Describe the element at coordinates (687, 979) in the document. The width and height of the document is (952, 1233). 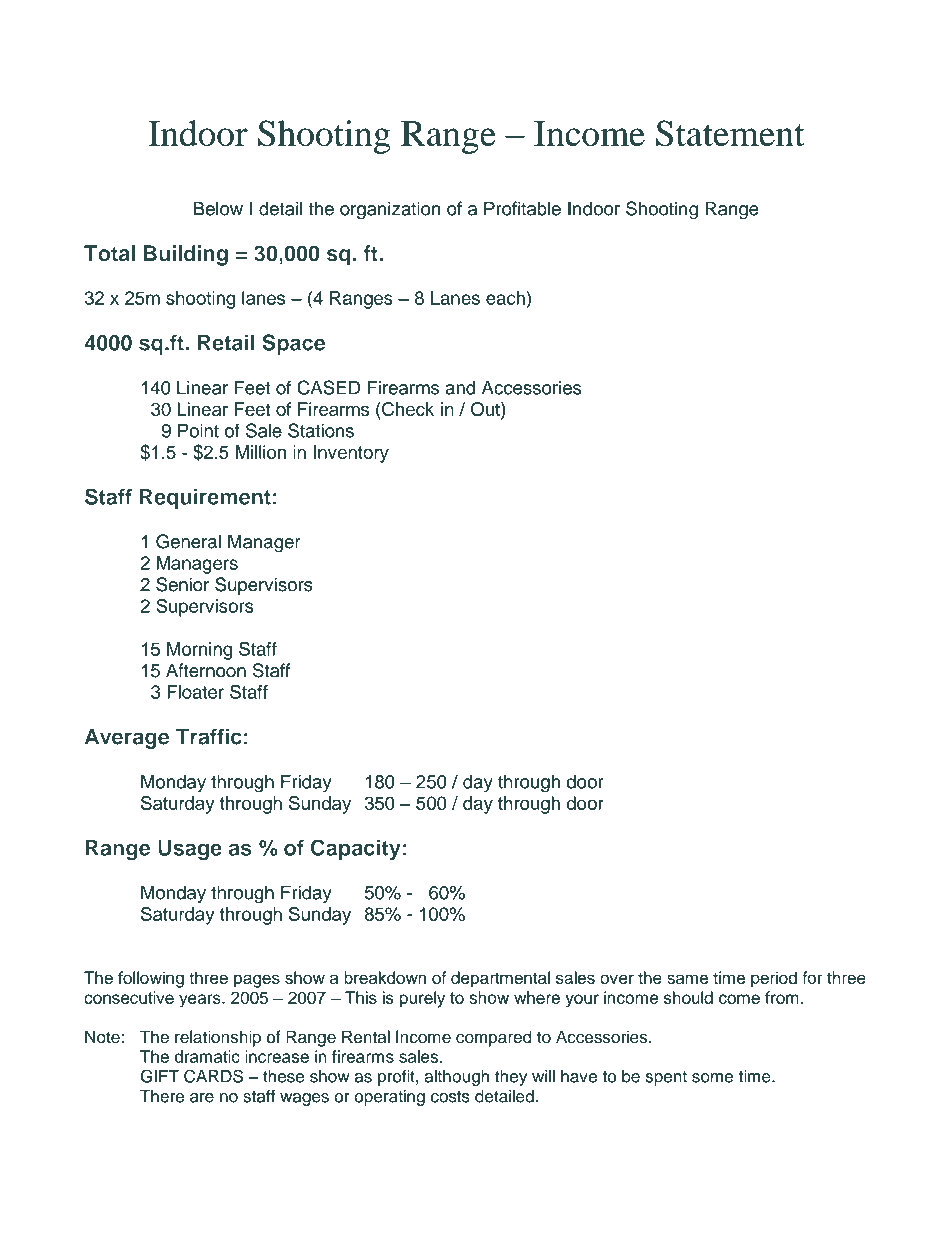
I see `same` at that location.
